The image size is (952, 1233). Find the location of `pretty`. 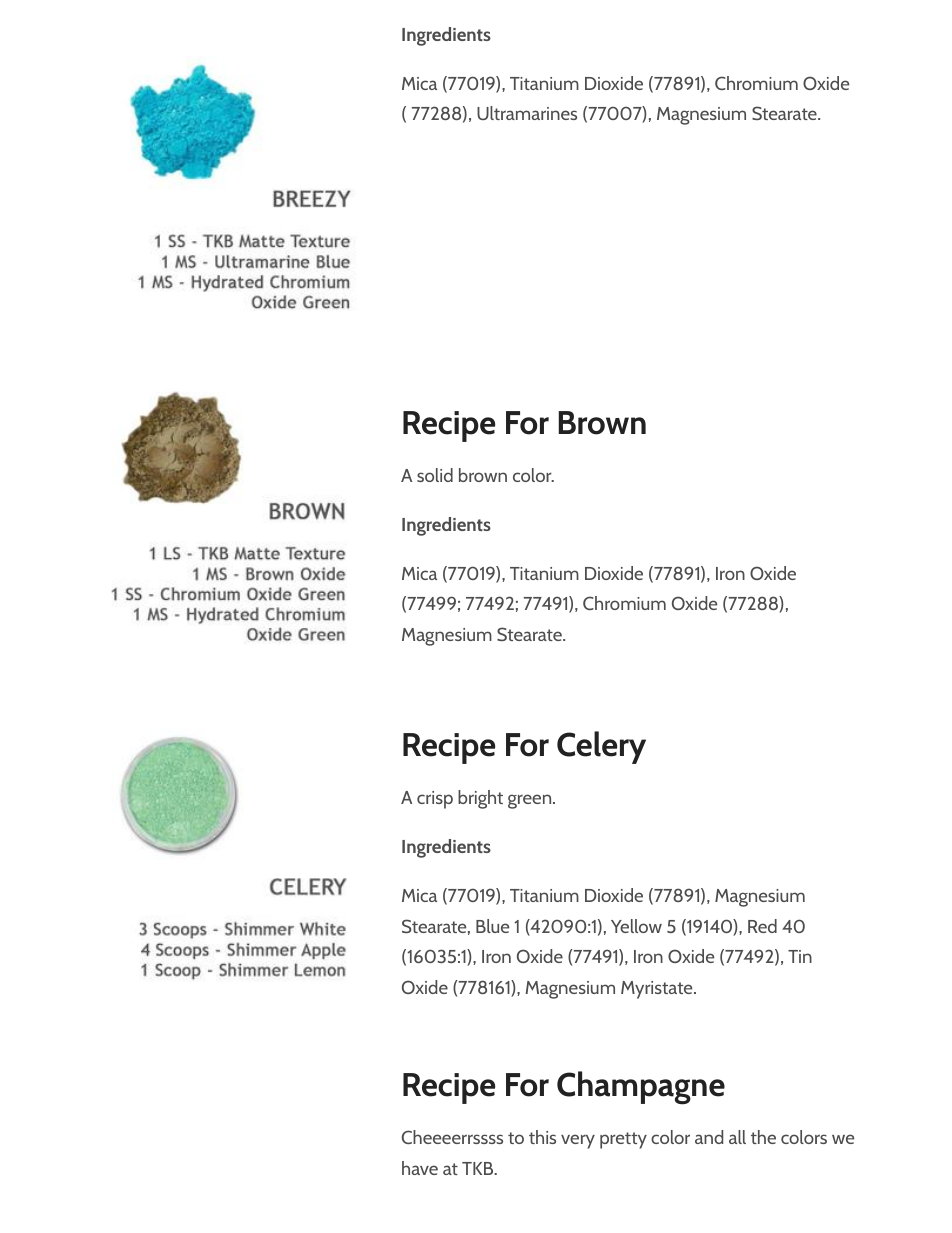

pretty is located at coordinates (623, 1140).
